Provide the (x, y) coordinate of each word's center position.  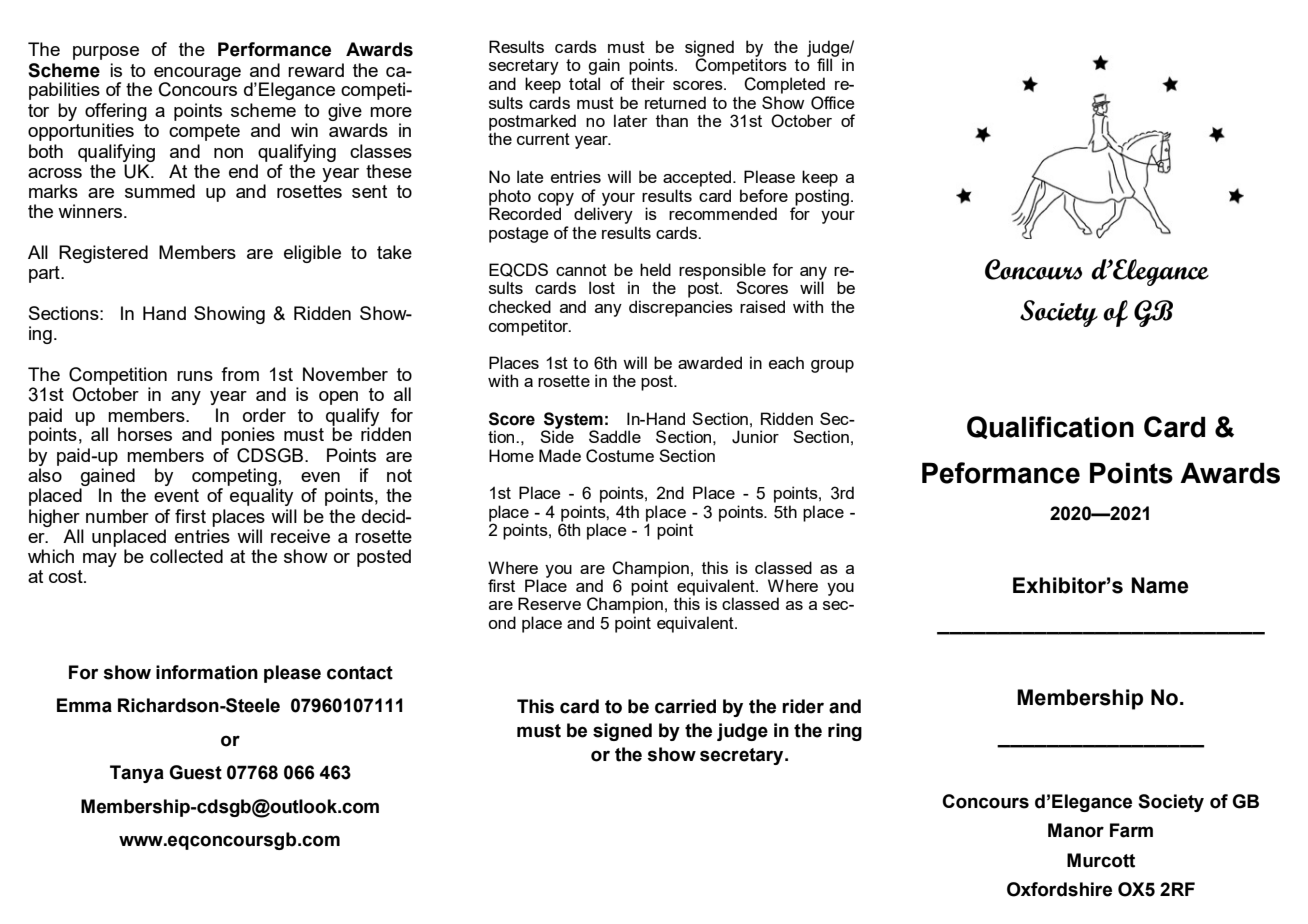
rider (803, 706)
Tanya (137, 774)
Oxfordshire (1059, 889)
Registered (103, 254)
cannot (581, 270)
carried (685, 706)
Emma (84, 705)
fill (826, 63)
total (584, 83)
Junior (755, 437)
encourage (197, 75)
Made (560, 455)
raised (762, 306)
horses (145, 434)
